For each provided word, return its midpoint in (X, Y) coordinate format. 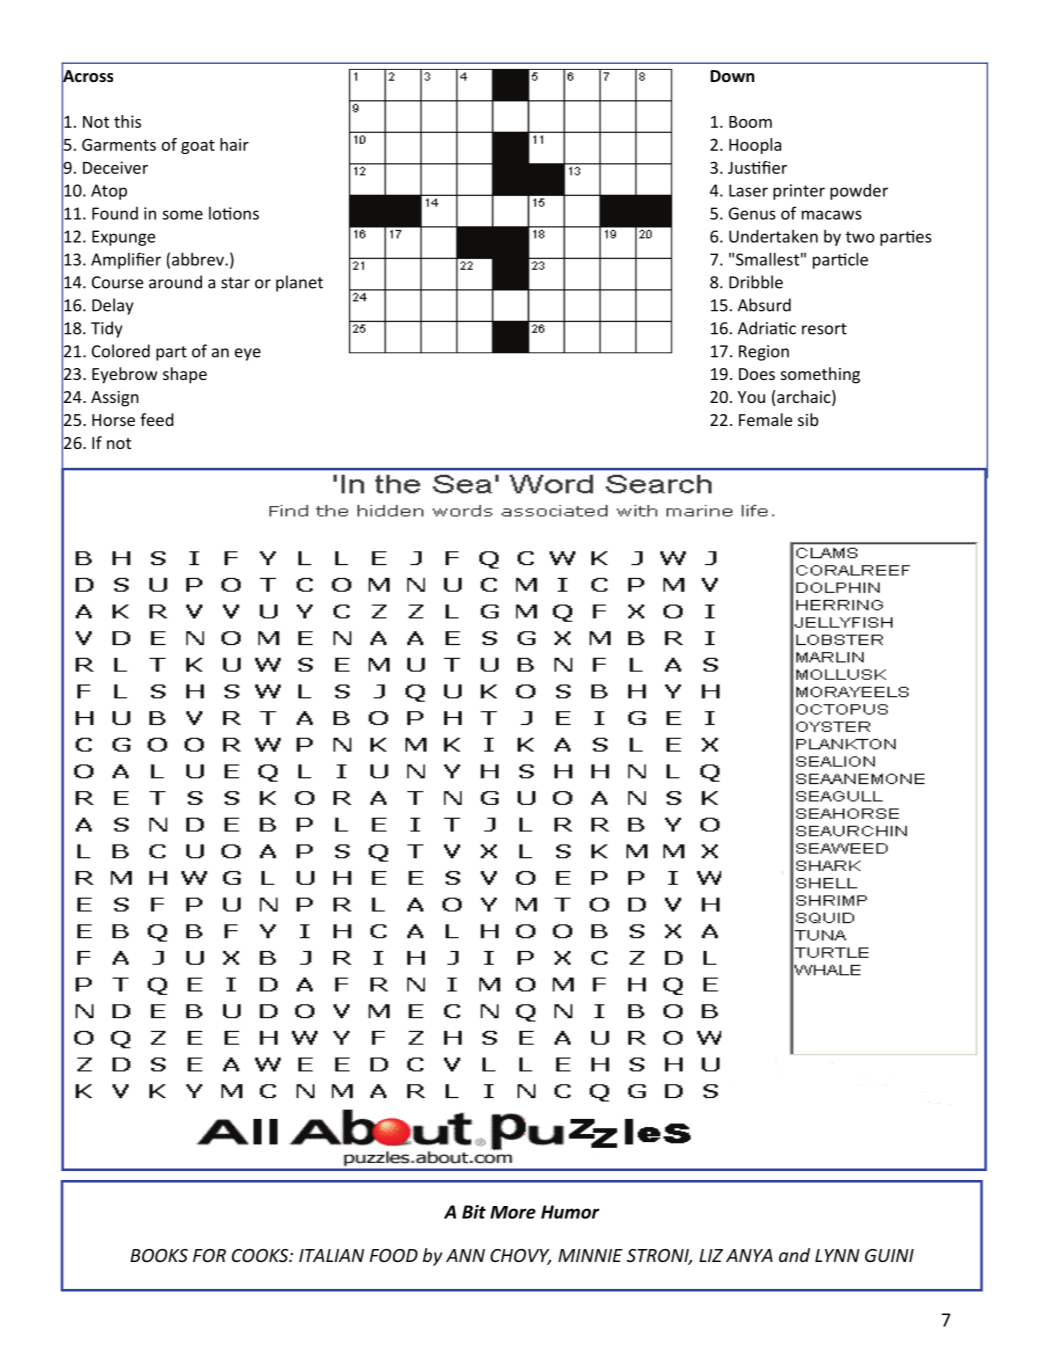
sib (808, 419)
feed (157, 419)
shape (185, 375)
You (751, 397)
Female (765, 419)
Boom (750, 122)
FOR (209, 1255)
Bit (474, 1212)
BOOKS (159, 1255)
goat (198, 147)
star (235, 283)
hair (234, 144)
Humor (570, 1212)
